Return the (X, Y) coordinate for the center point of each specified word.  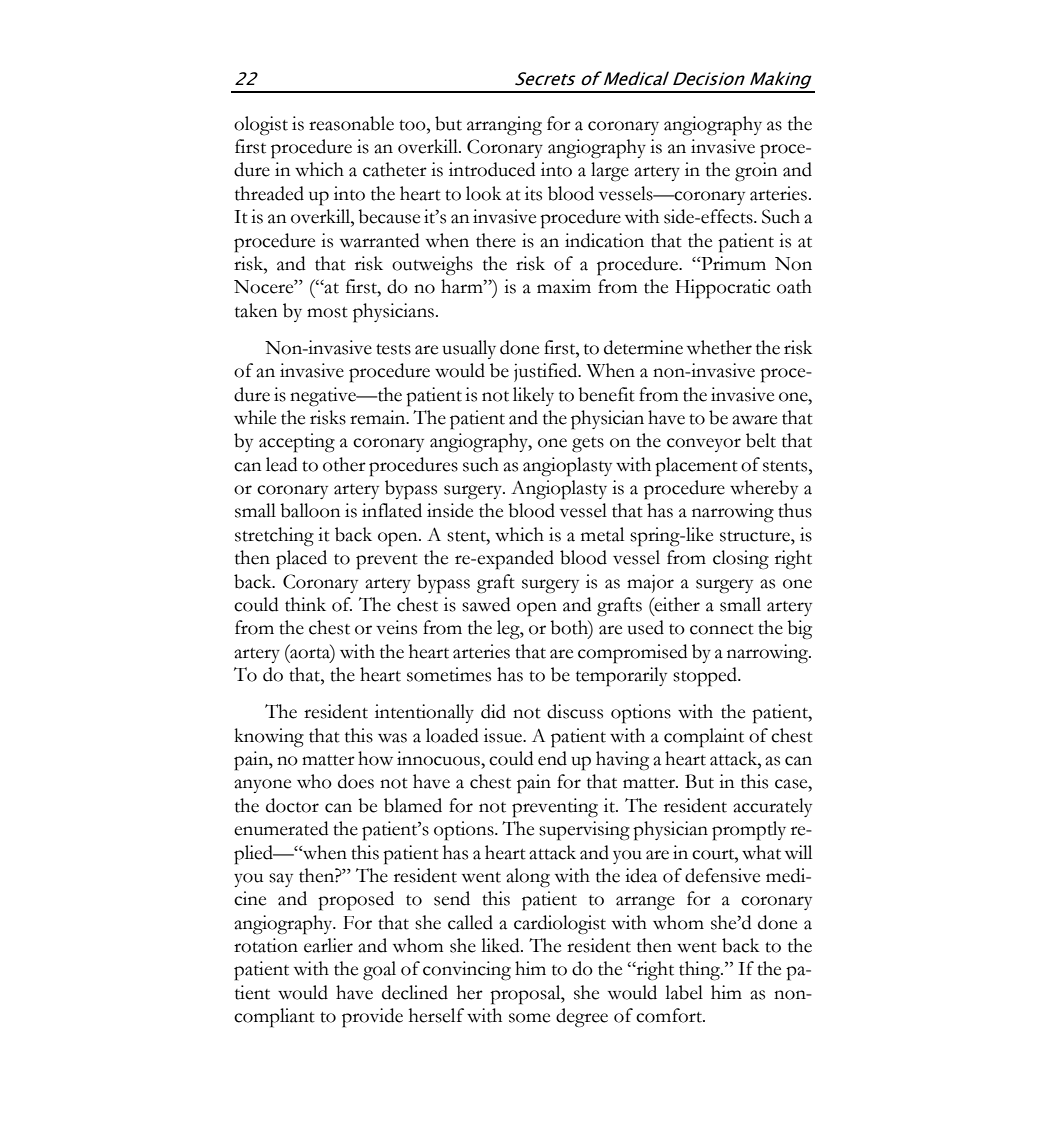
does (356, 781)
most (327, 312)
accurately (772, 807)
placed (301, 560)
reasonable (351, 123)
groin (756, 172)
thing (701, 971)
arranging (504, 126)
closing (741, 560)
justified (547, 372)
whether (719, 347)
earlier (328, 945)
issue (504, 735)
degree (582, 1018)
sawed (486, 604)
